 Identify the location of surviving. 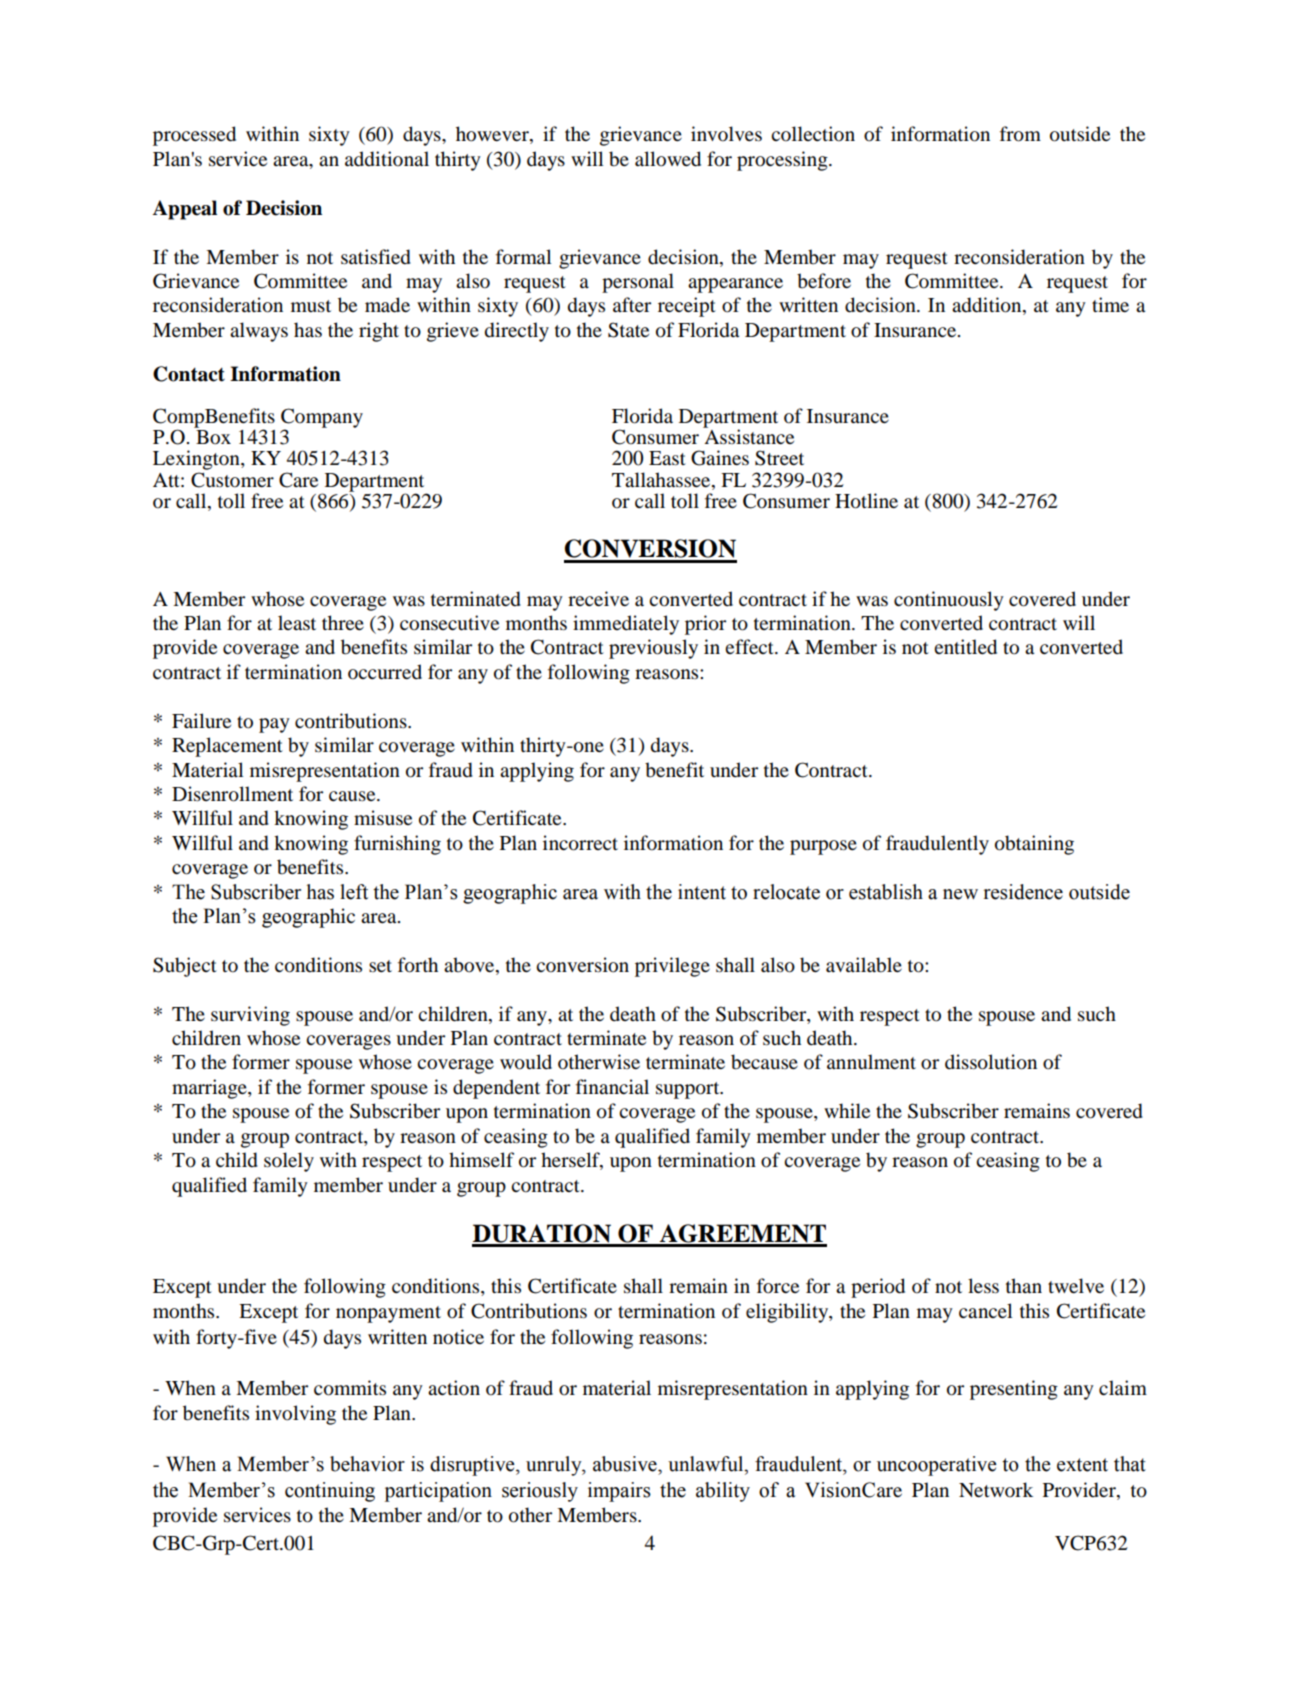
(250, 1016).
